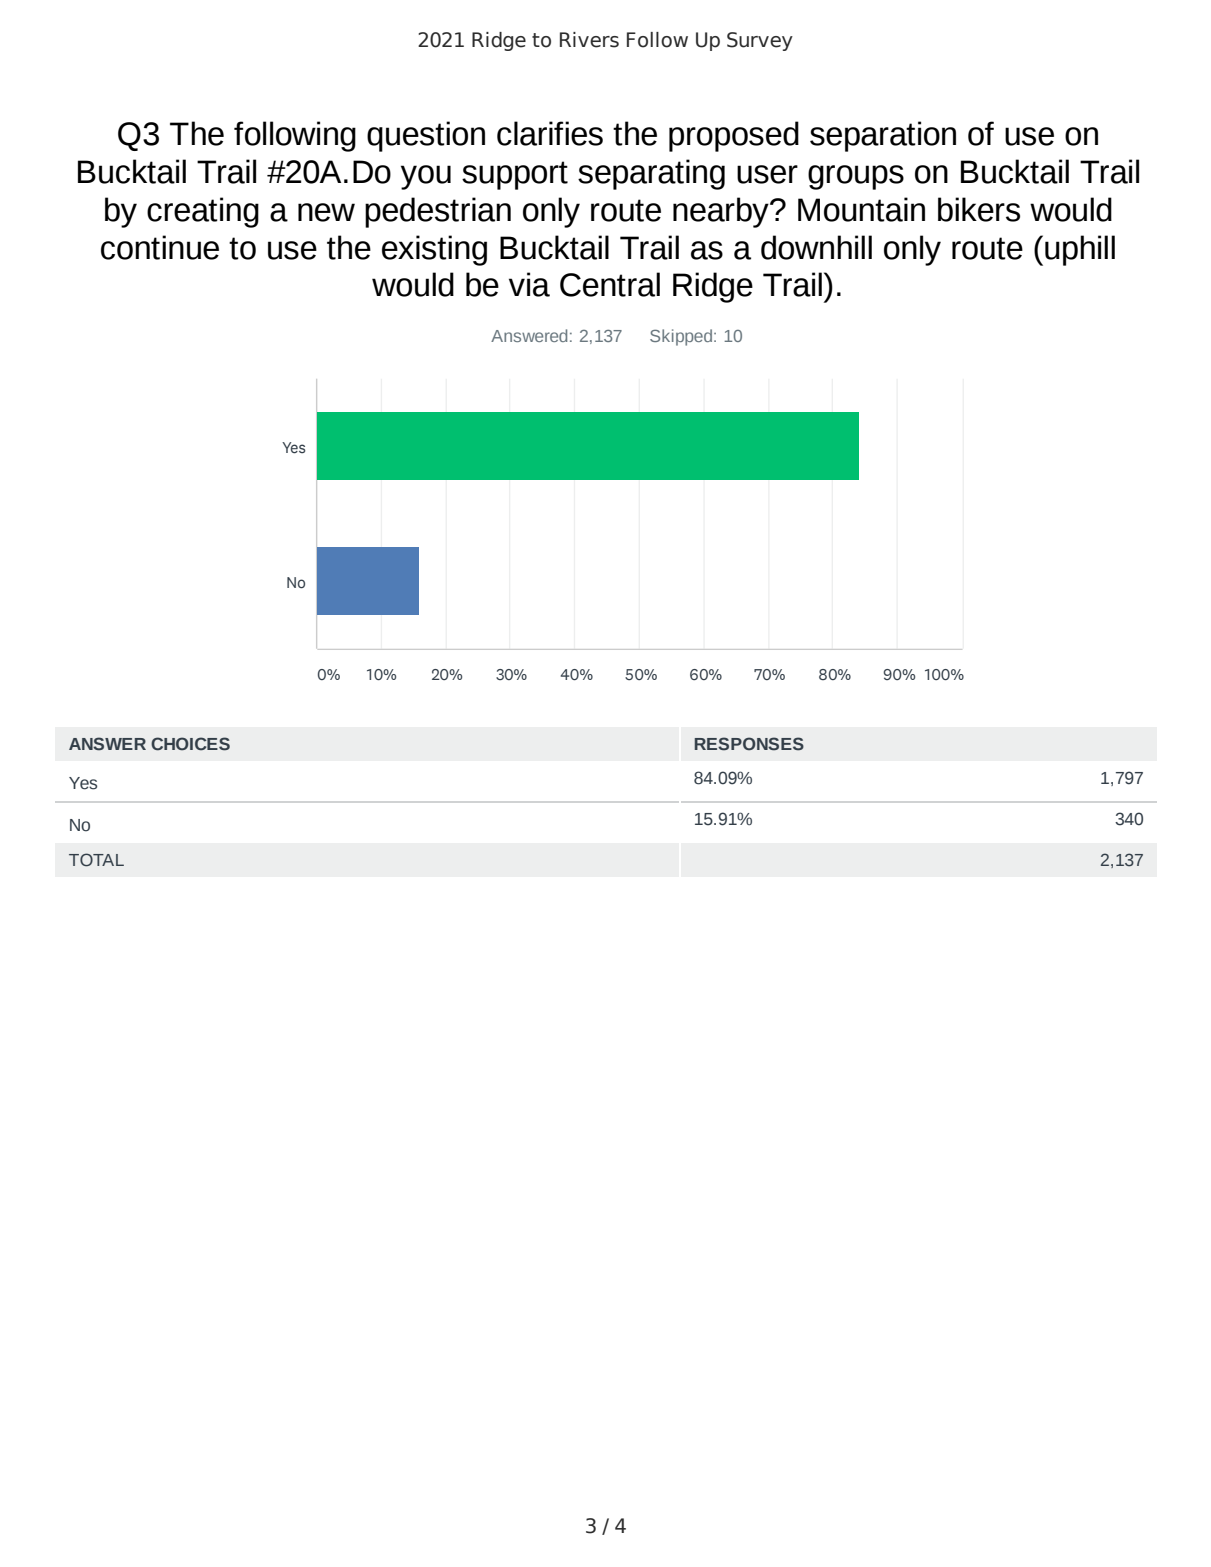 This document has width=1211, height=1567. What do you see at coordinates (190, 744) in the document?
I see `CHOICES` at bounding box center [190, 744].
